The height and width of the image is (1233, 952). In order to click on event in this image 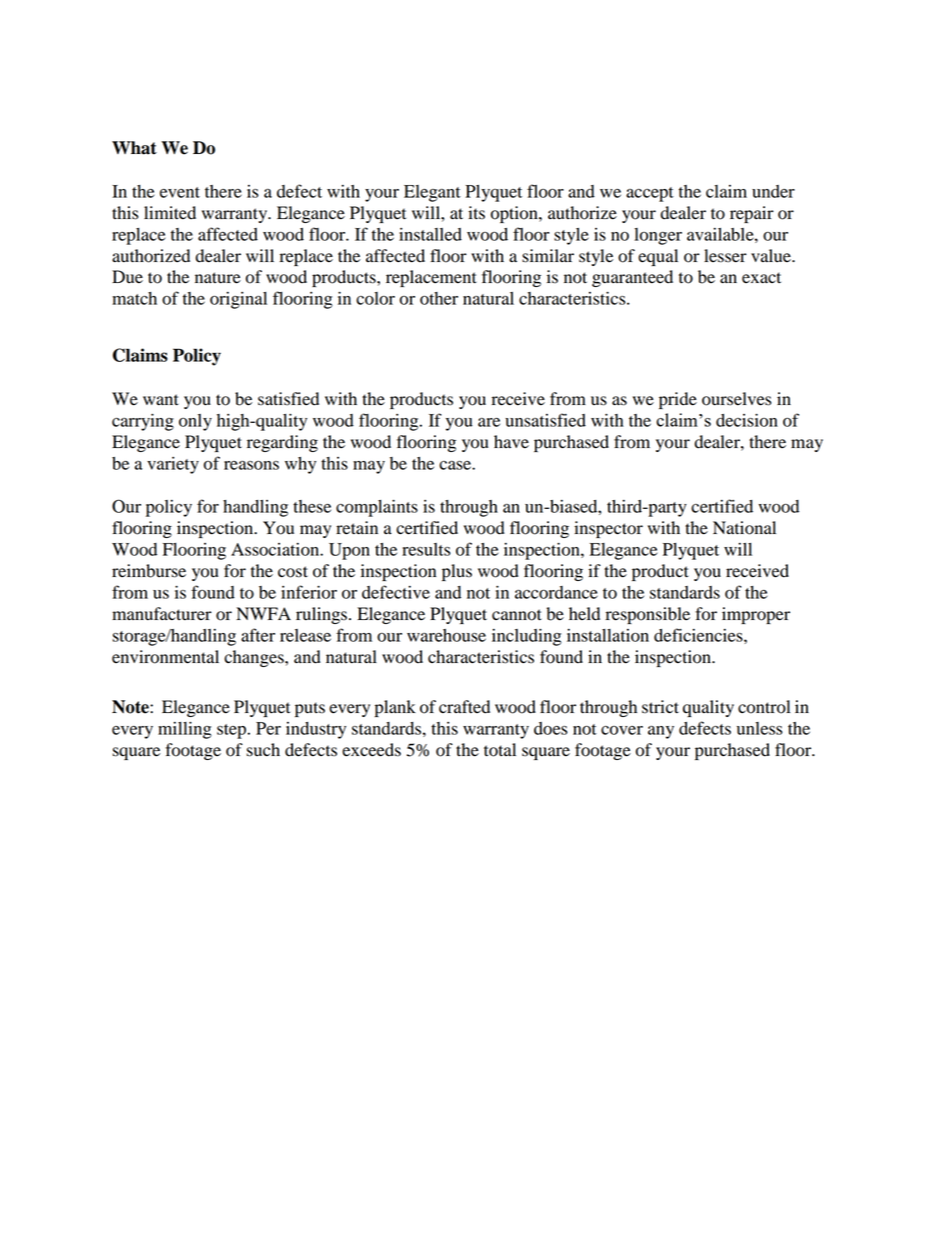, I will do `click(180, 192)`.
